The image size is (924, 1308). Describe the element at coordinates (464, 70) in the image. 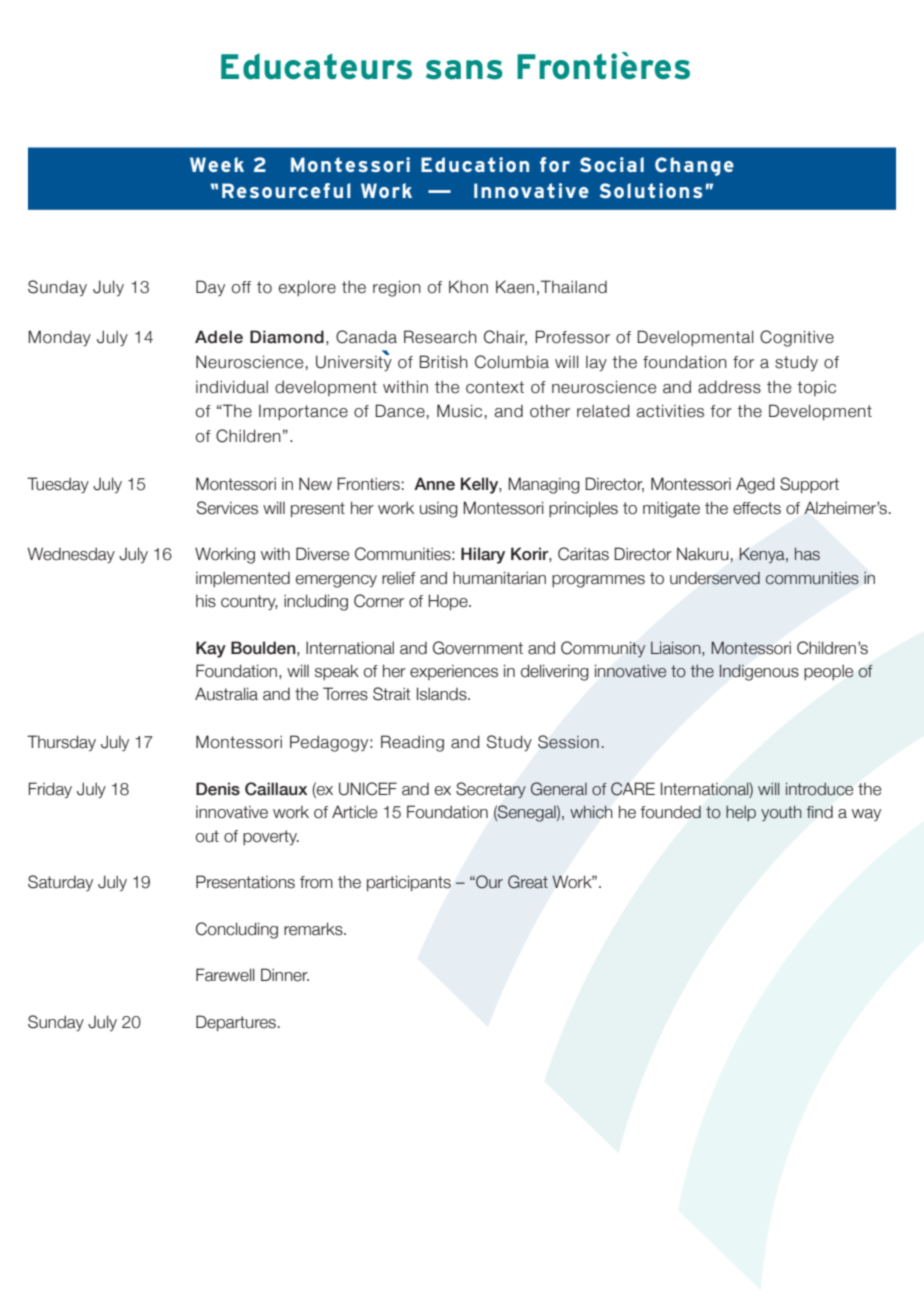

I see `sans` at that location.
